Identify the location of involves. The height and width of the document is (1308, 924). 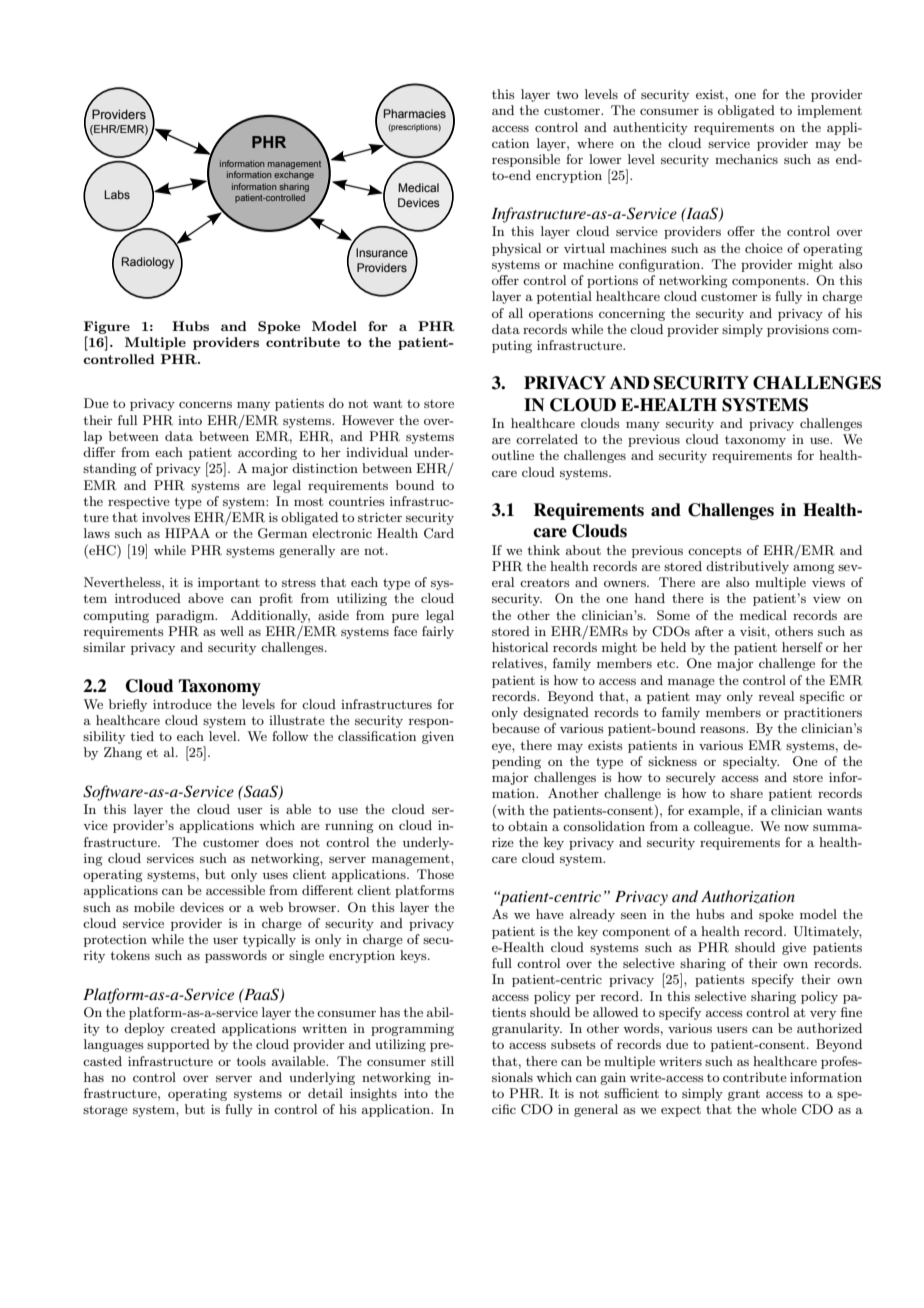
(166, 517).
